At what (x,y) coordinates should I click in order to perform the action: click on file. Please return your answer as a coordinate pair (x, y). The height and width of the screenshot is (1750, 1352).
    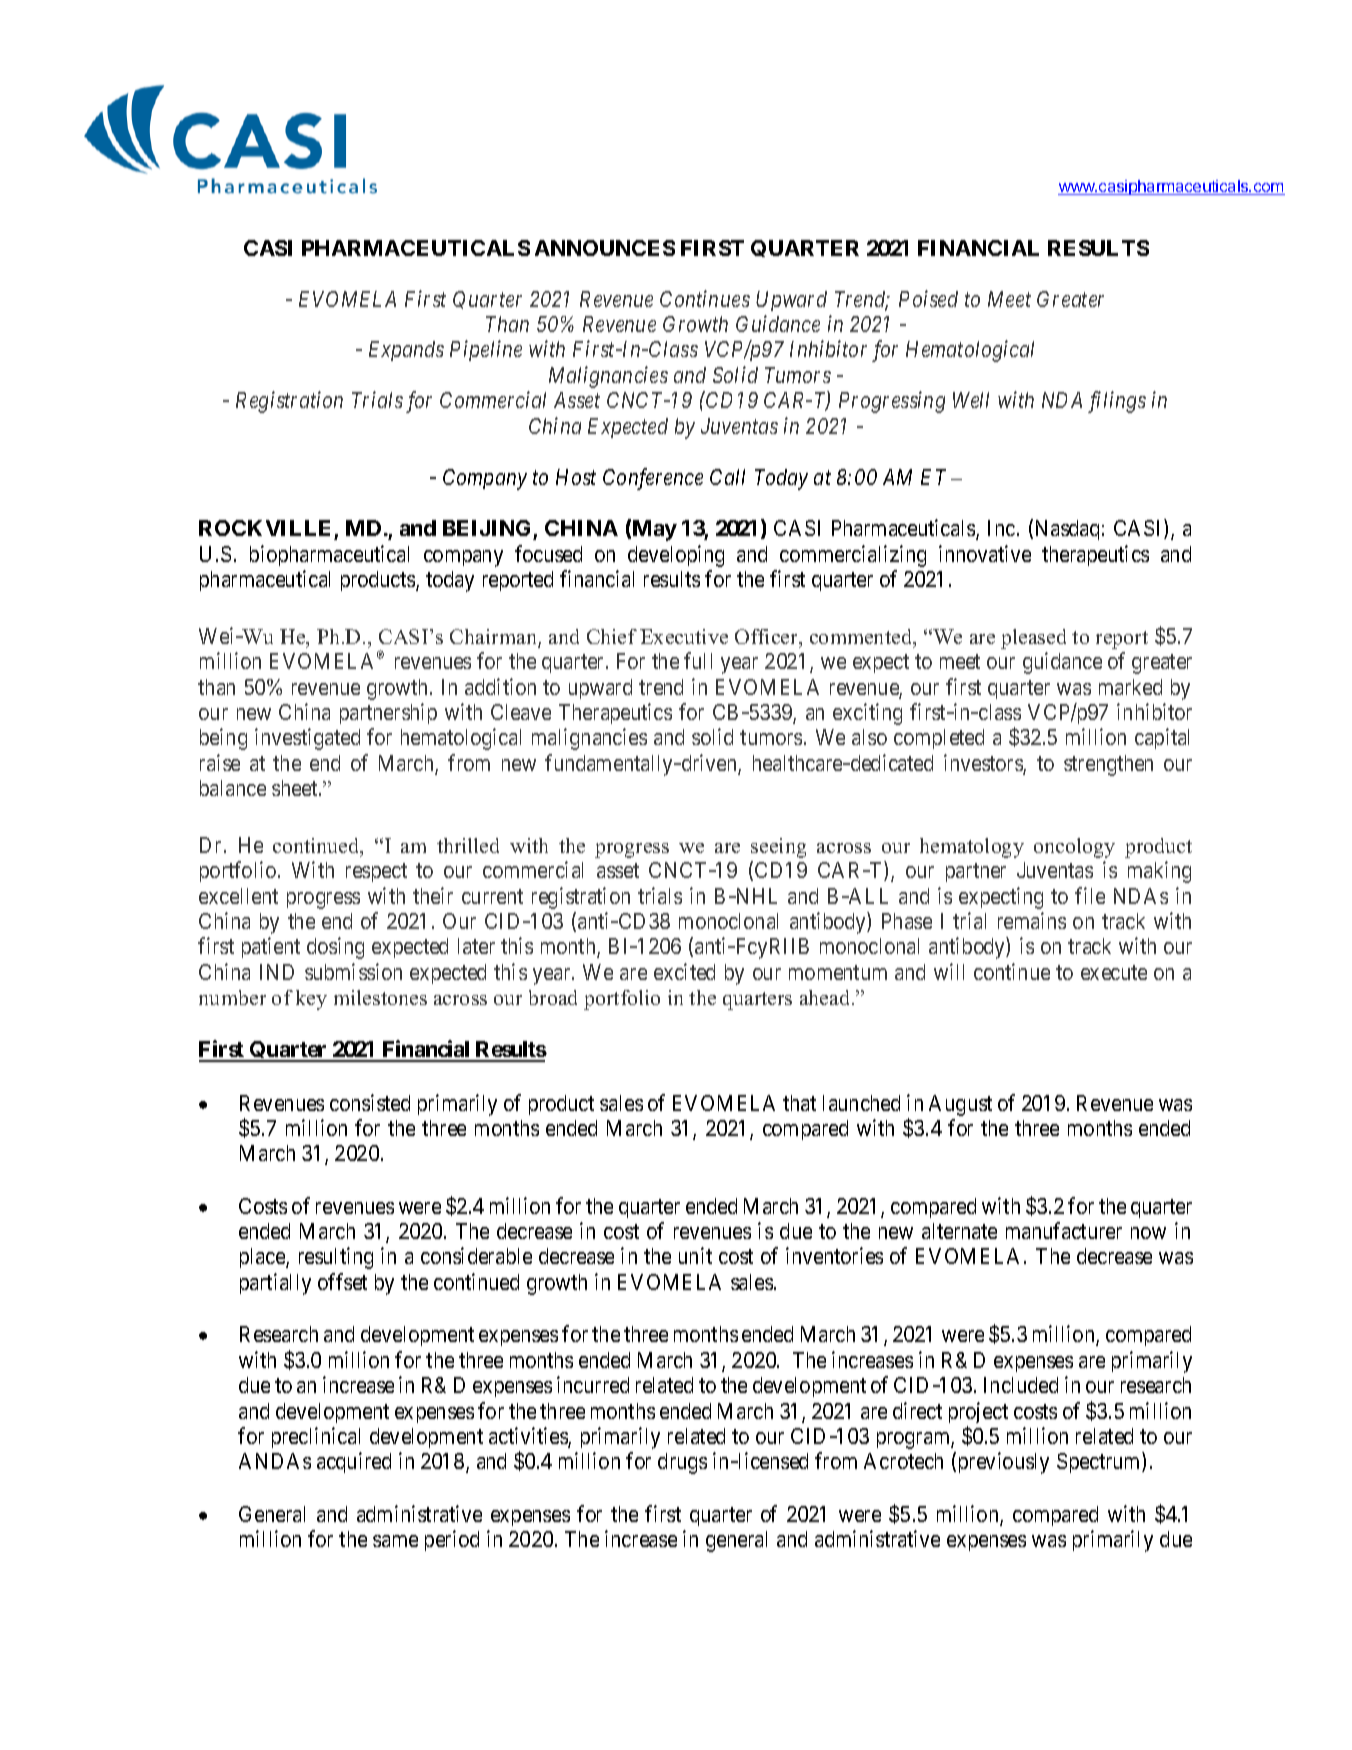
    Looking at the image, I should click on (1090, 895).
